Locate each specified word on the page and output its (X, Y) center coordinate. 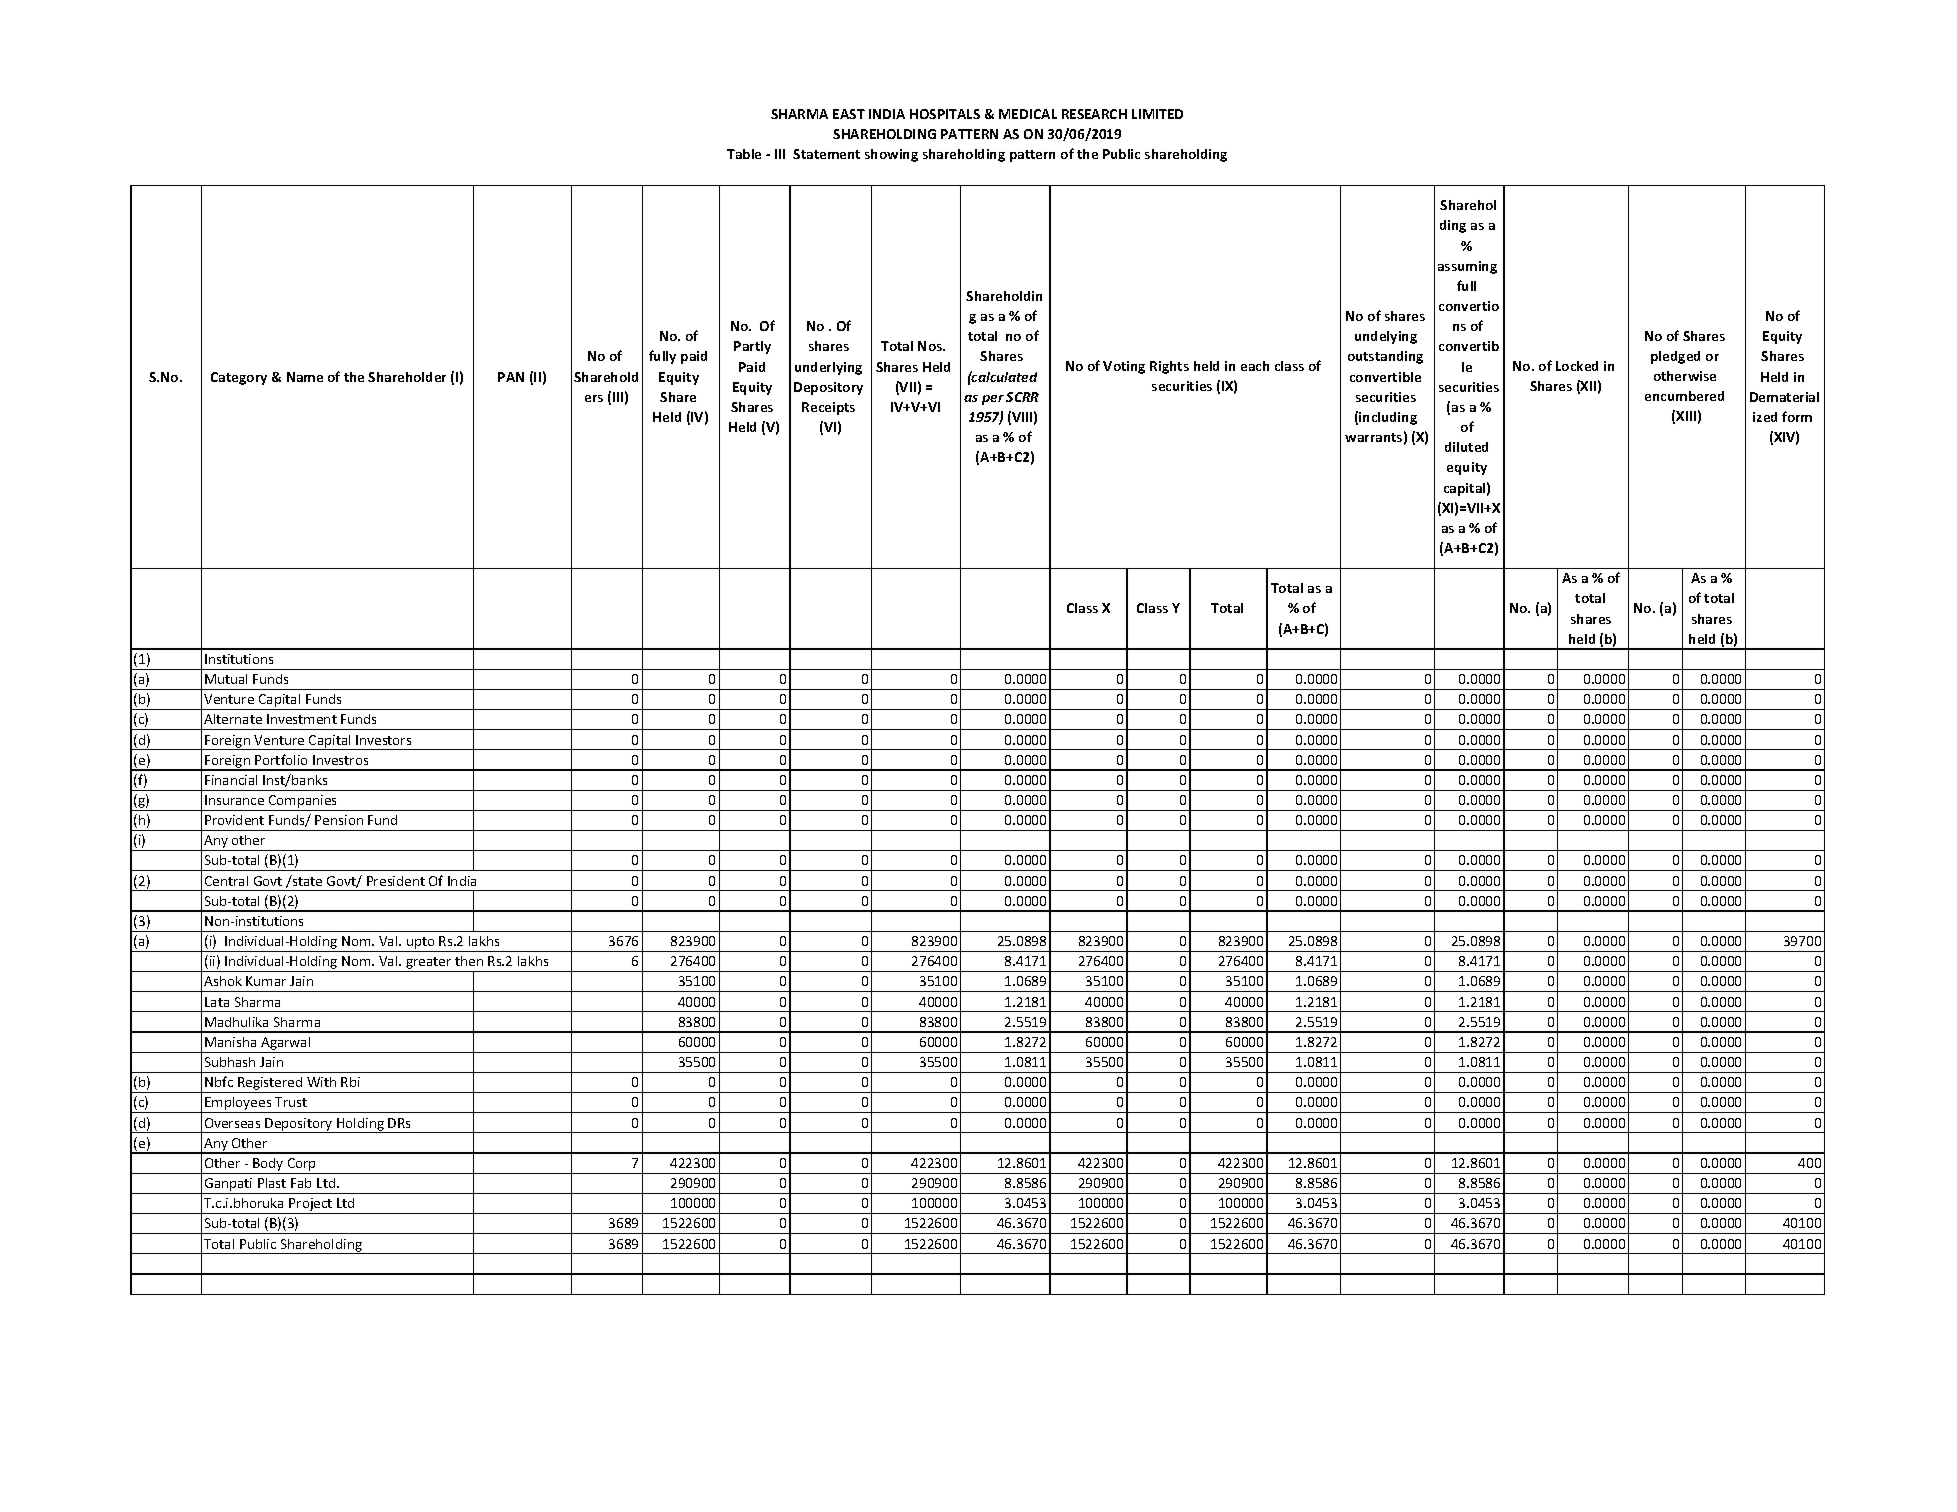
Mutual (226, 679)
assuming (1467, 267)
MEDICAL (1028, 114)
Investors (383, 740)
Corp (302, 1166)
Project (311, 1206)
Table (744, 154)
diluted (1466, 447)
